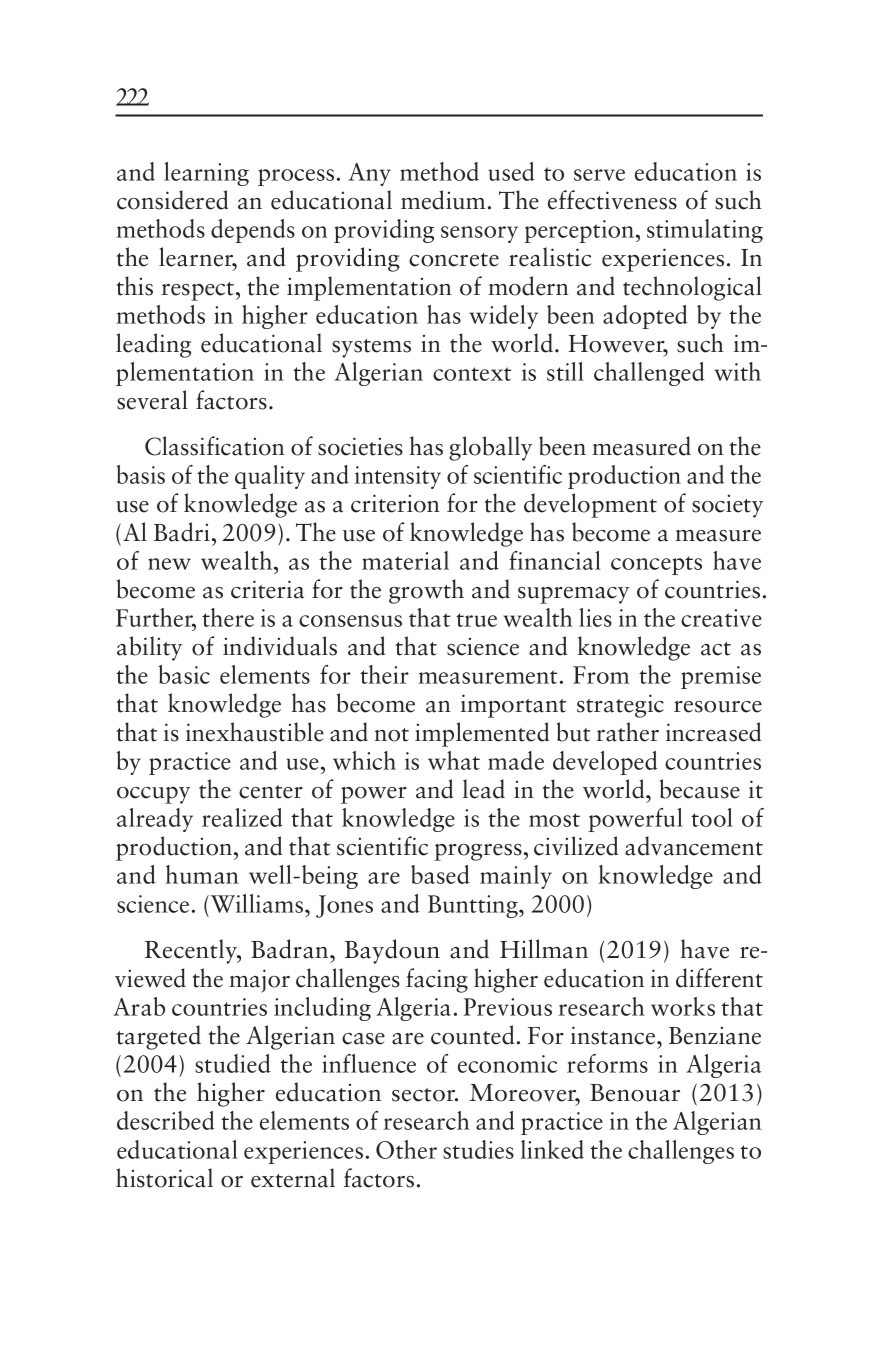 The height and width of the screenshot is (1354, 896). Describe the element at coordinates (166, 1120) in the screenshot. I see `described` at that location.
